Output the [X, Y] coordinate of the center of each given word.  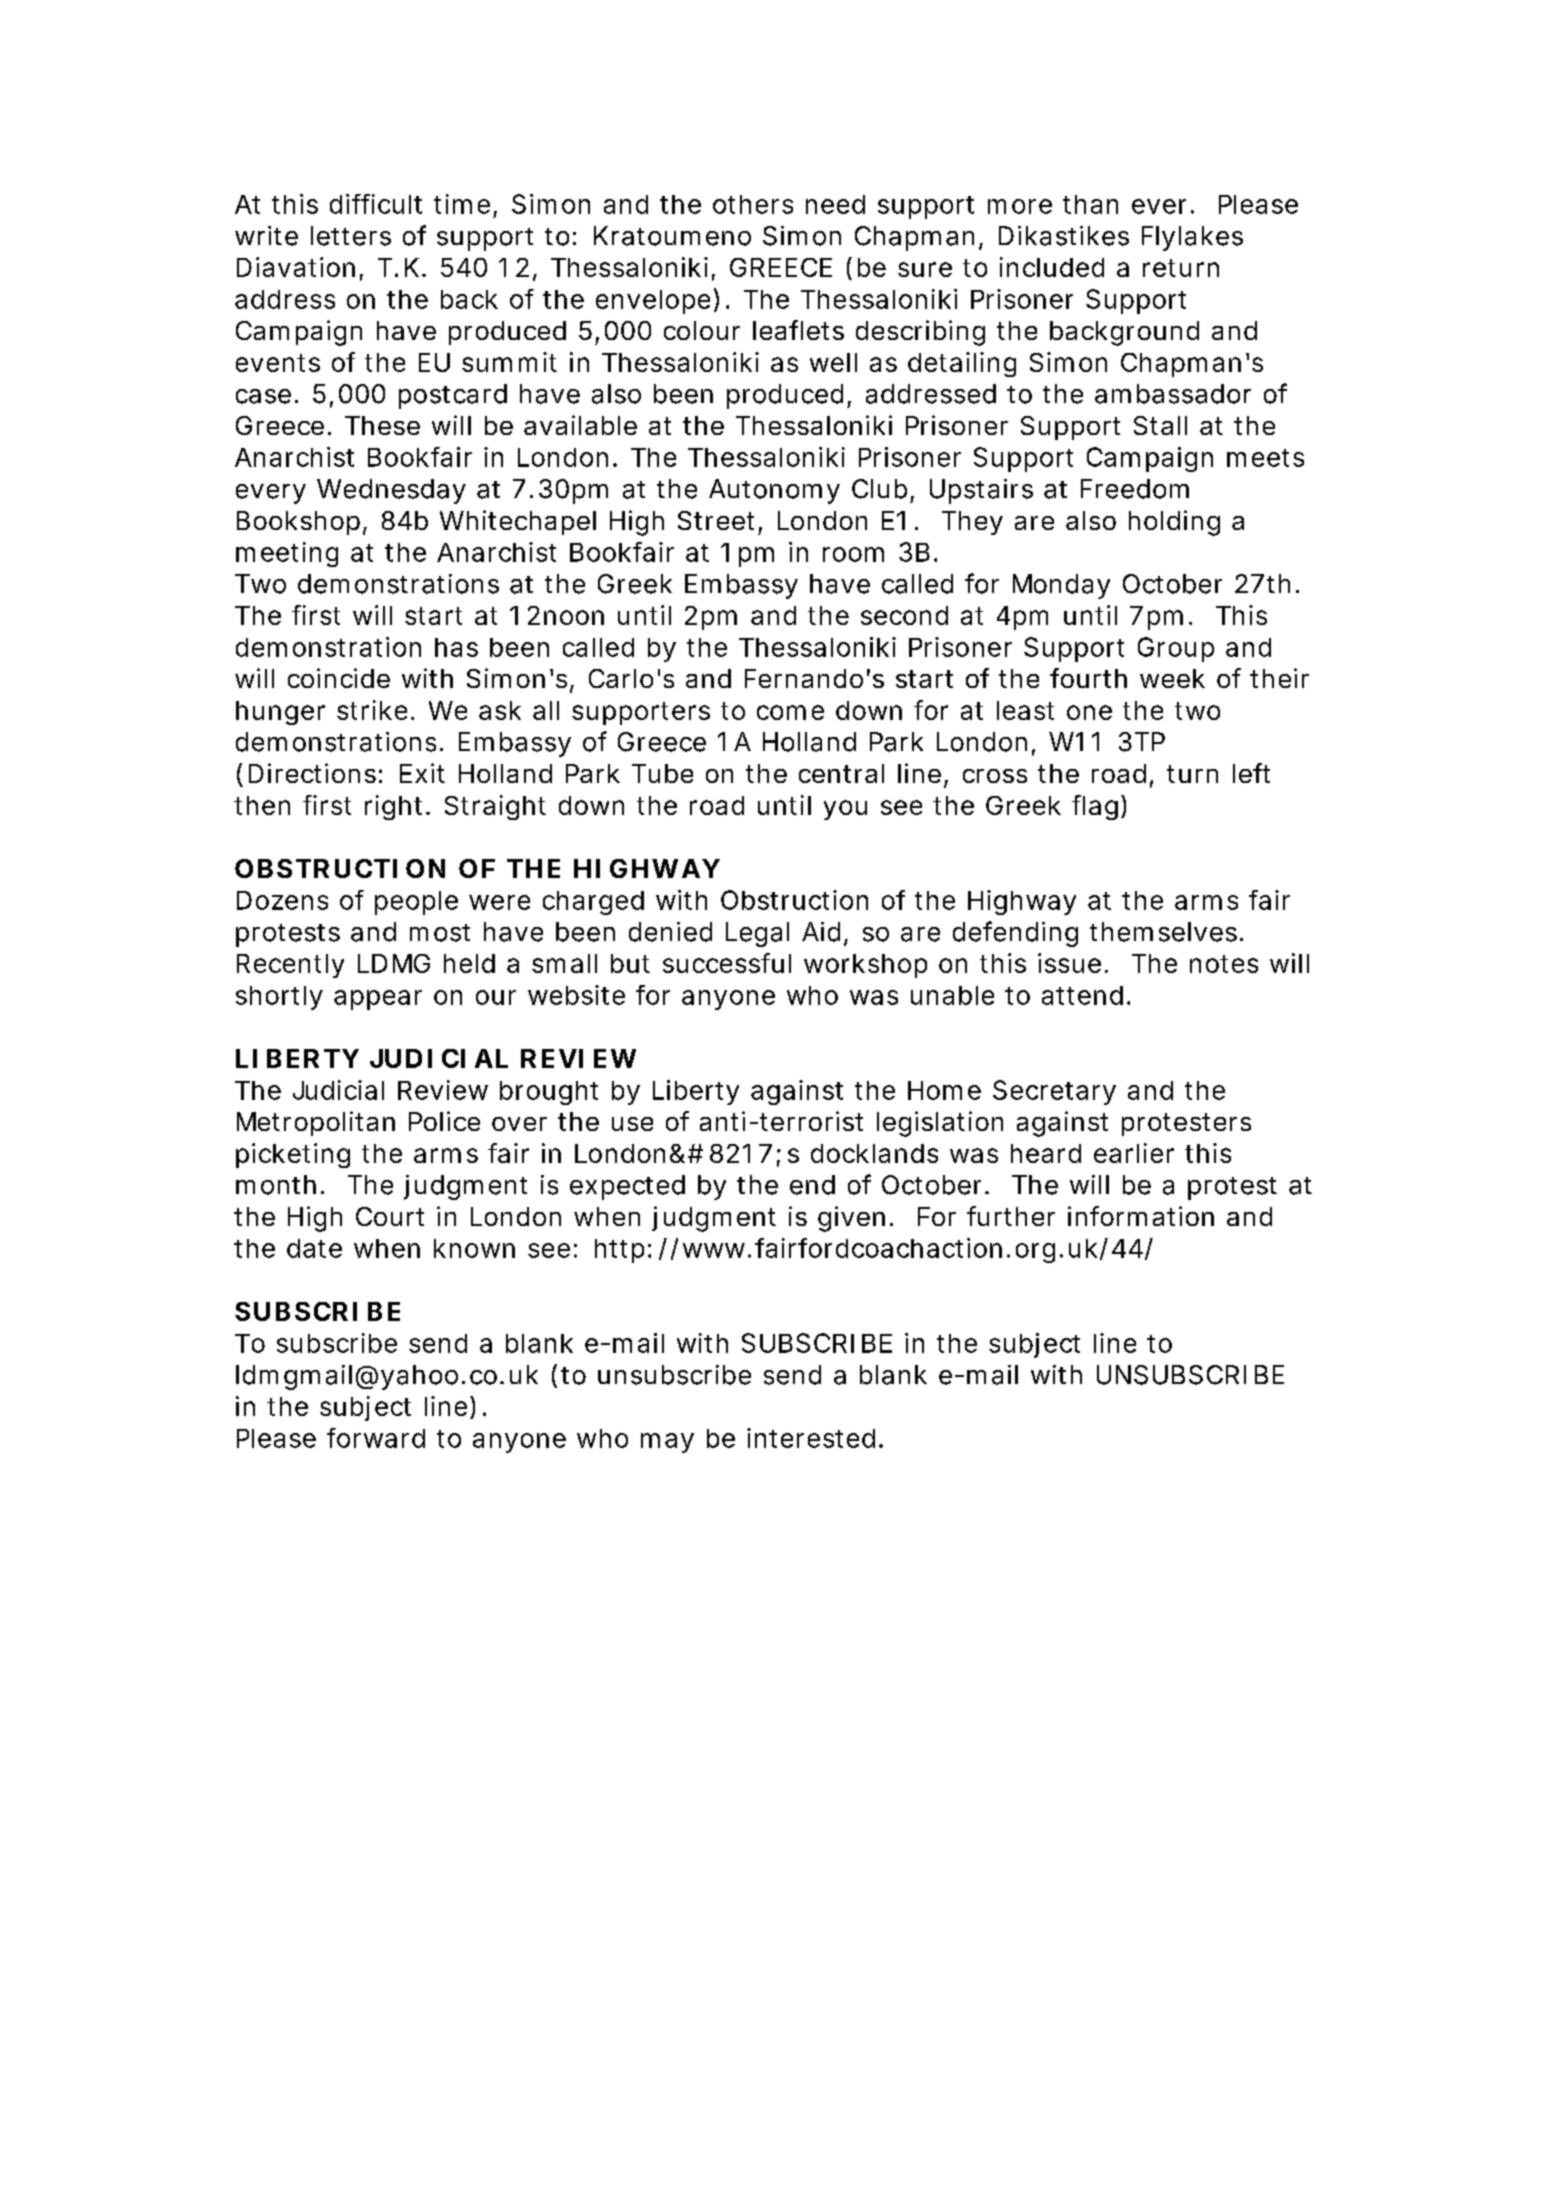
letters [351, 236]
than [1090, 204]
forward [376, 1438]
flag [1095, 807]
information [1141, 1216]
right [393, 807]
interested [811, 1438]
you [845, 810]
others [753, 204]
